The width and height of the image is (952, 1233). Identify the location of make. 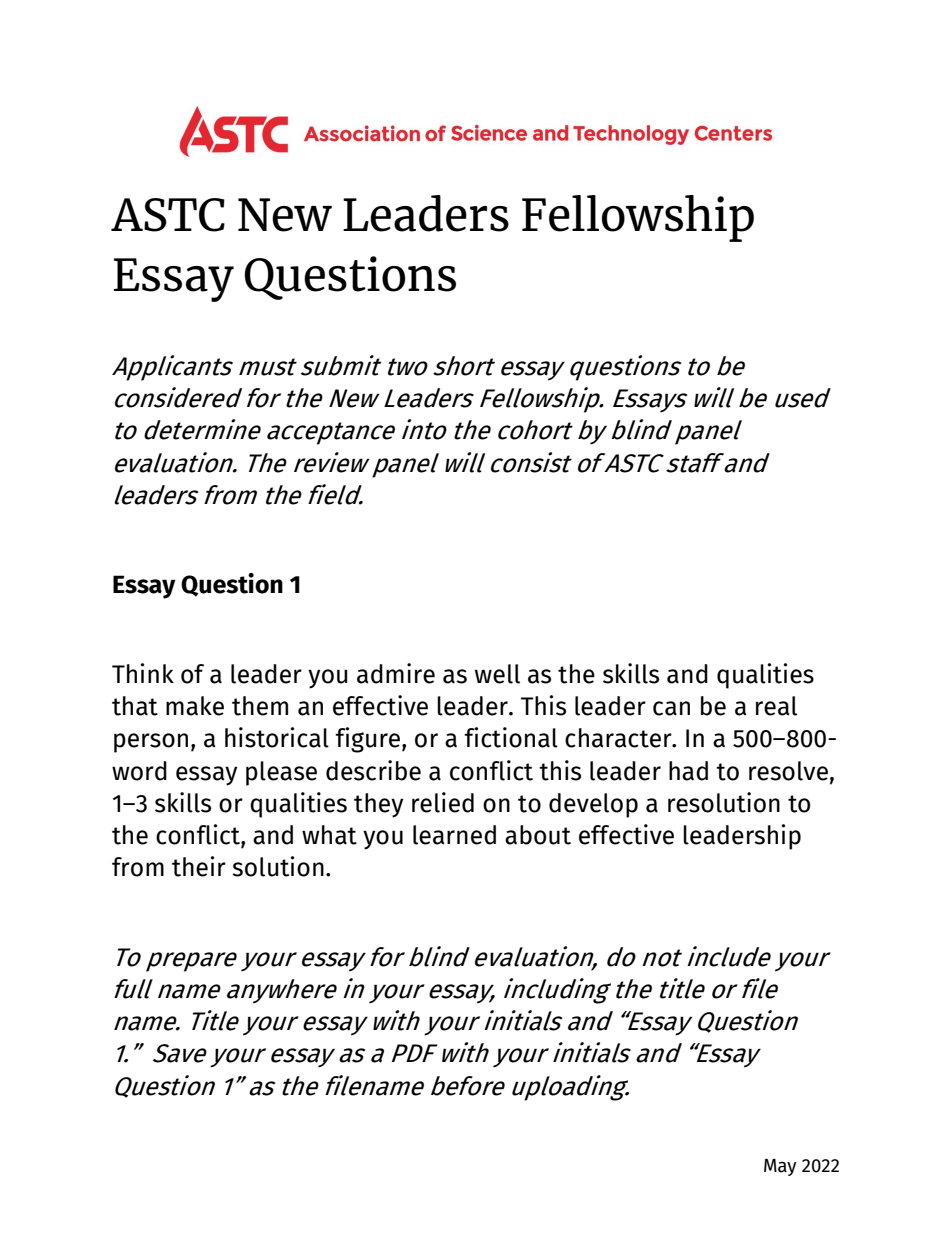
(195, 706).
